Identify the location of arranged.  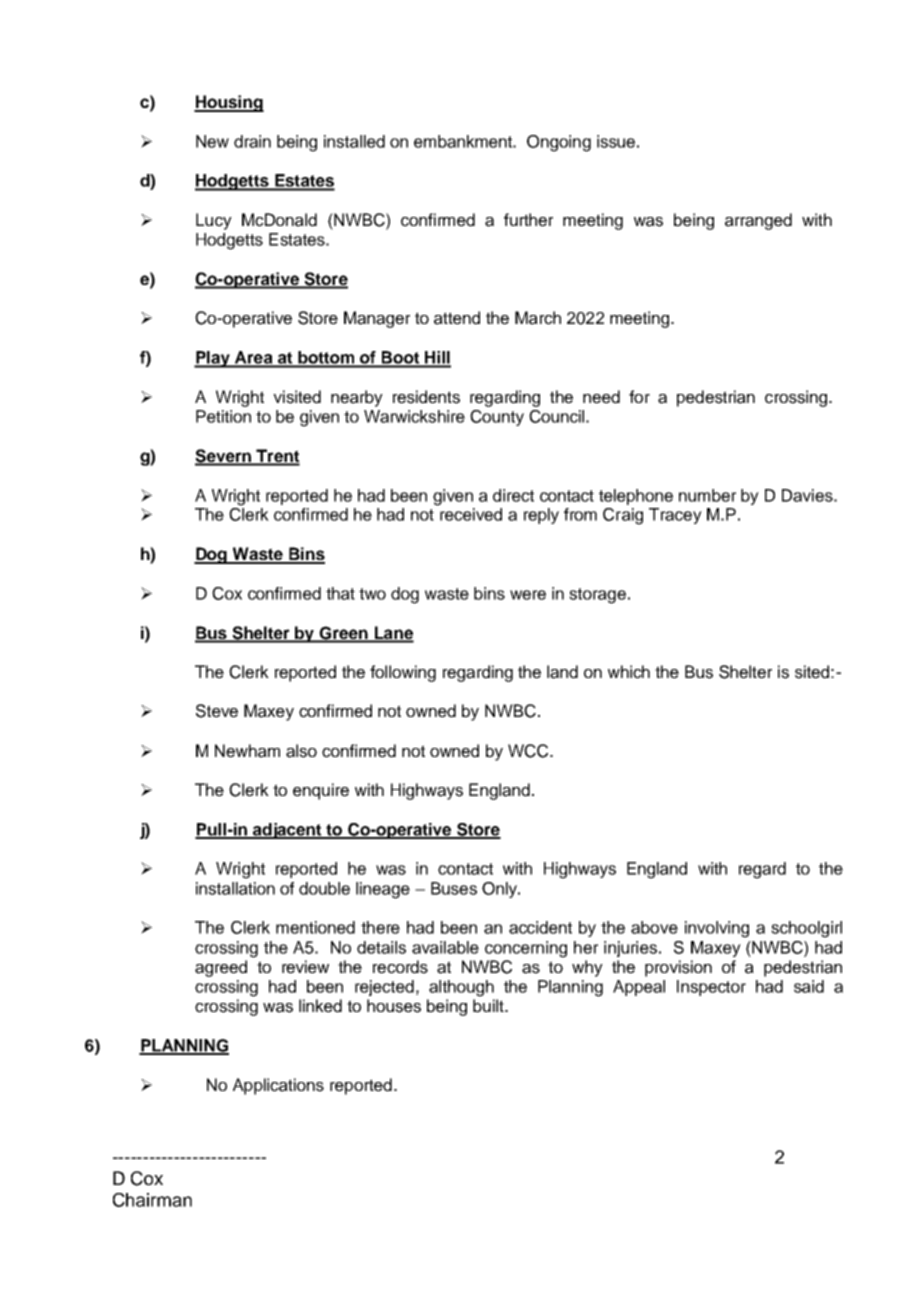
(758, 221).
